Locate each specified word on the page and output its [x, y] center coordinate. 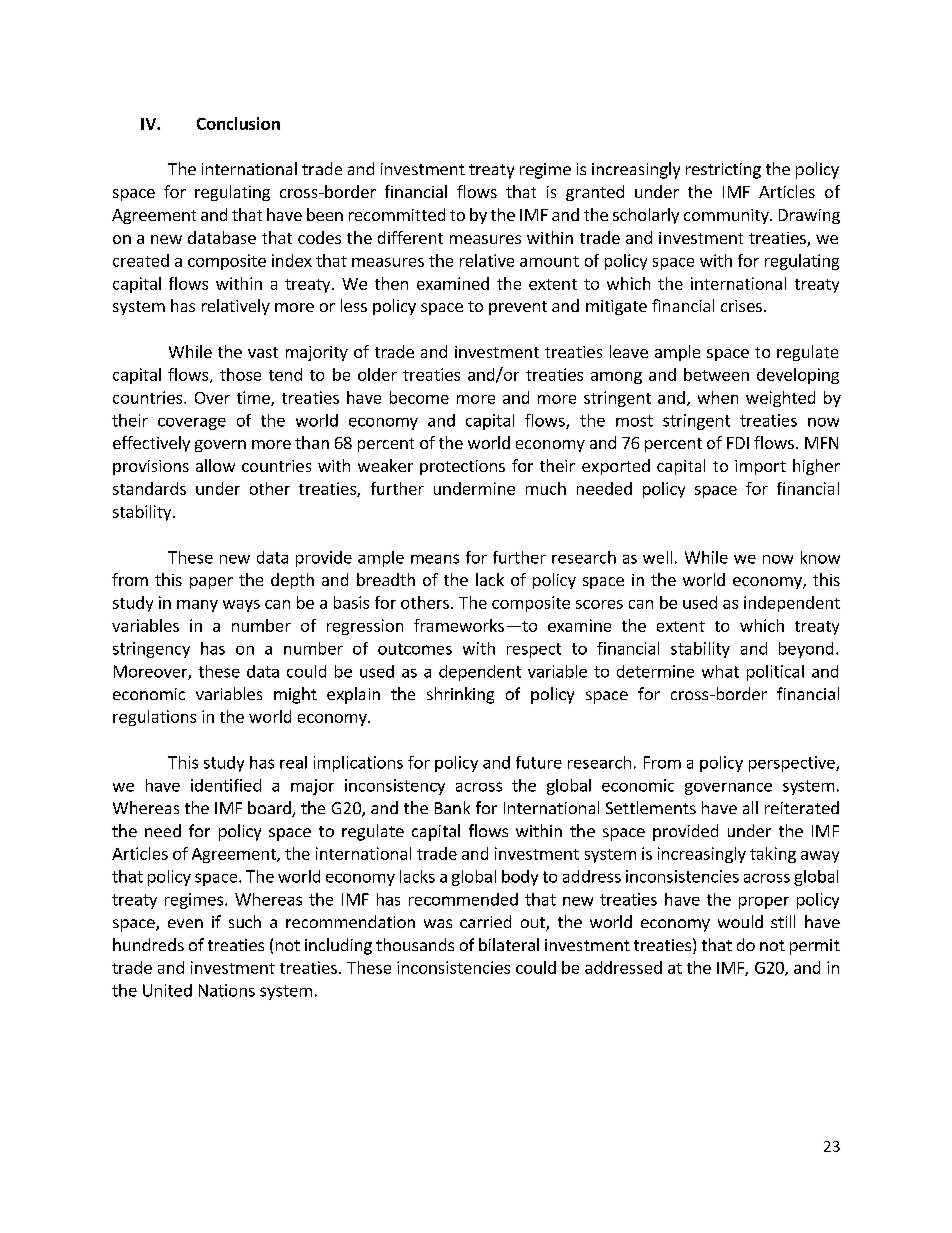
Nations [227, 990]
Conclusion [238, 123]
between [716, 374]
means [435, 559]
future [539, 762]
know [820, 557]
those [240, 374]
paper [211, 583]
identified [226, 785]
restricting [723, 171]
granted [595, 193]
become [419, 397]
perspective [793, 764]
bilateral [509, 944]
